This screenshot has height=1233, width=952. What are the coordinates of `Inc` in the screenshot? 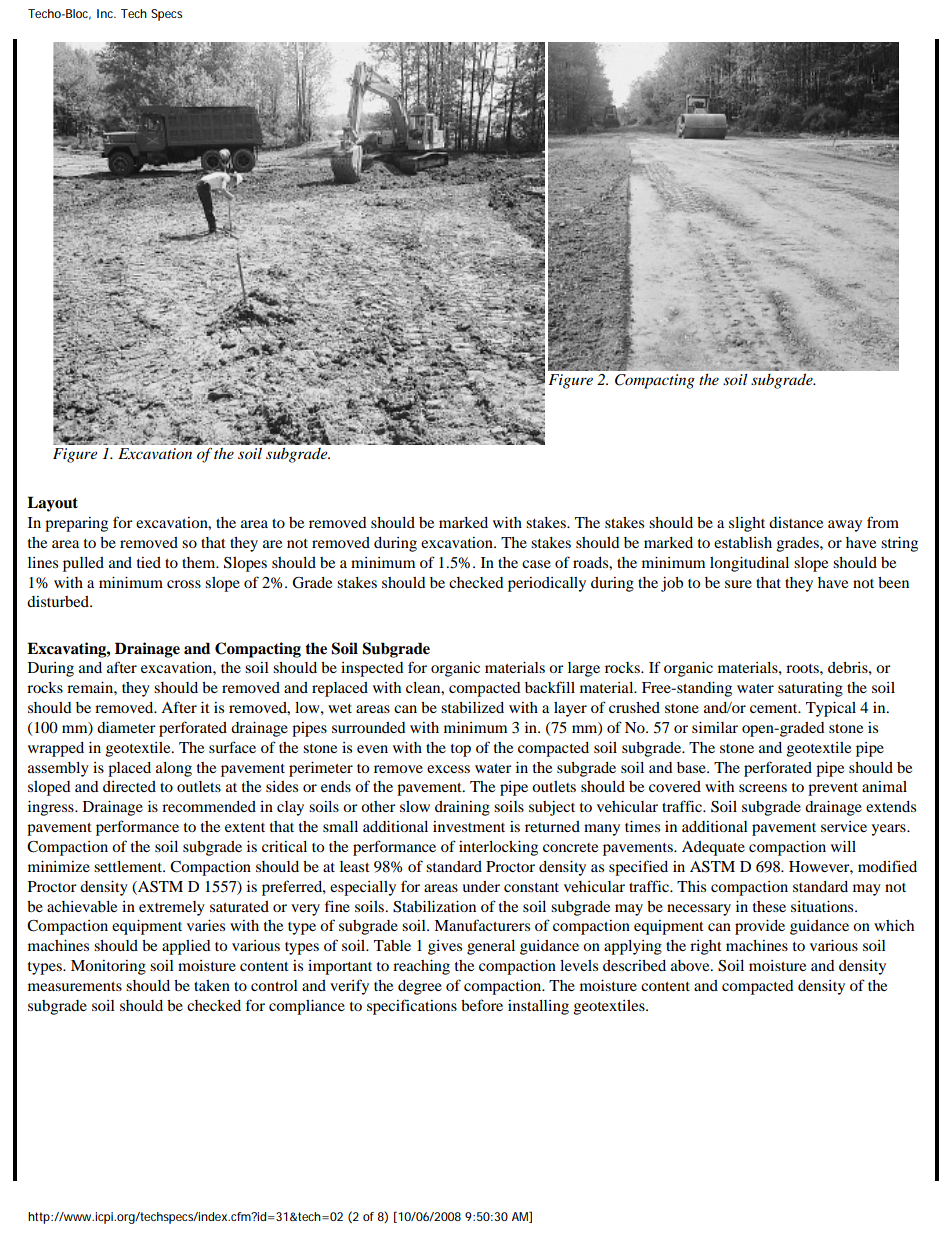 It's located at (106, 13).
